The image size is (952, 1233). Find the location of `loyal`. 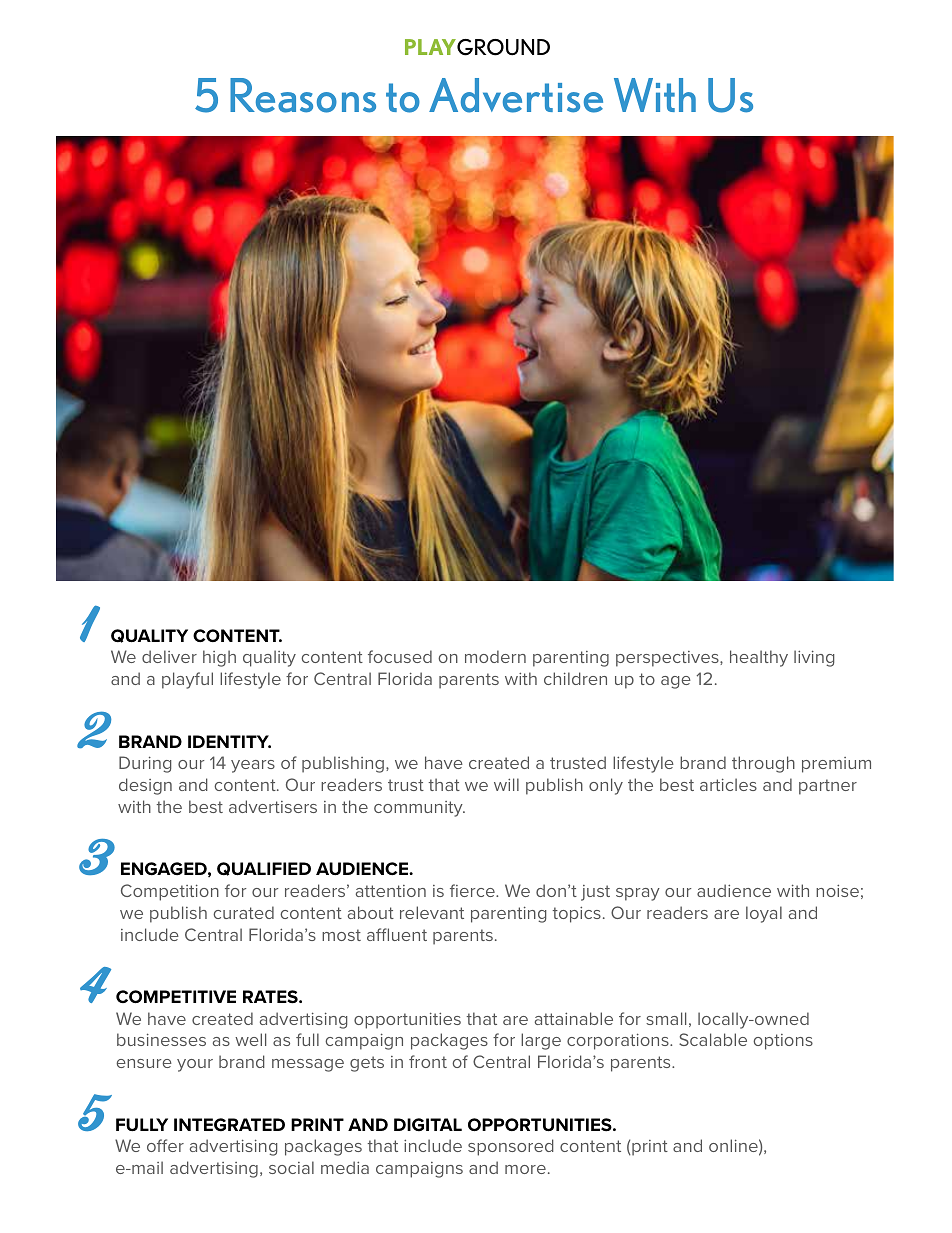

loyal is located at coordinates (764, 914).
